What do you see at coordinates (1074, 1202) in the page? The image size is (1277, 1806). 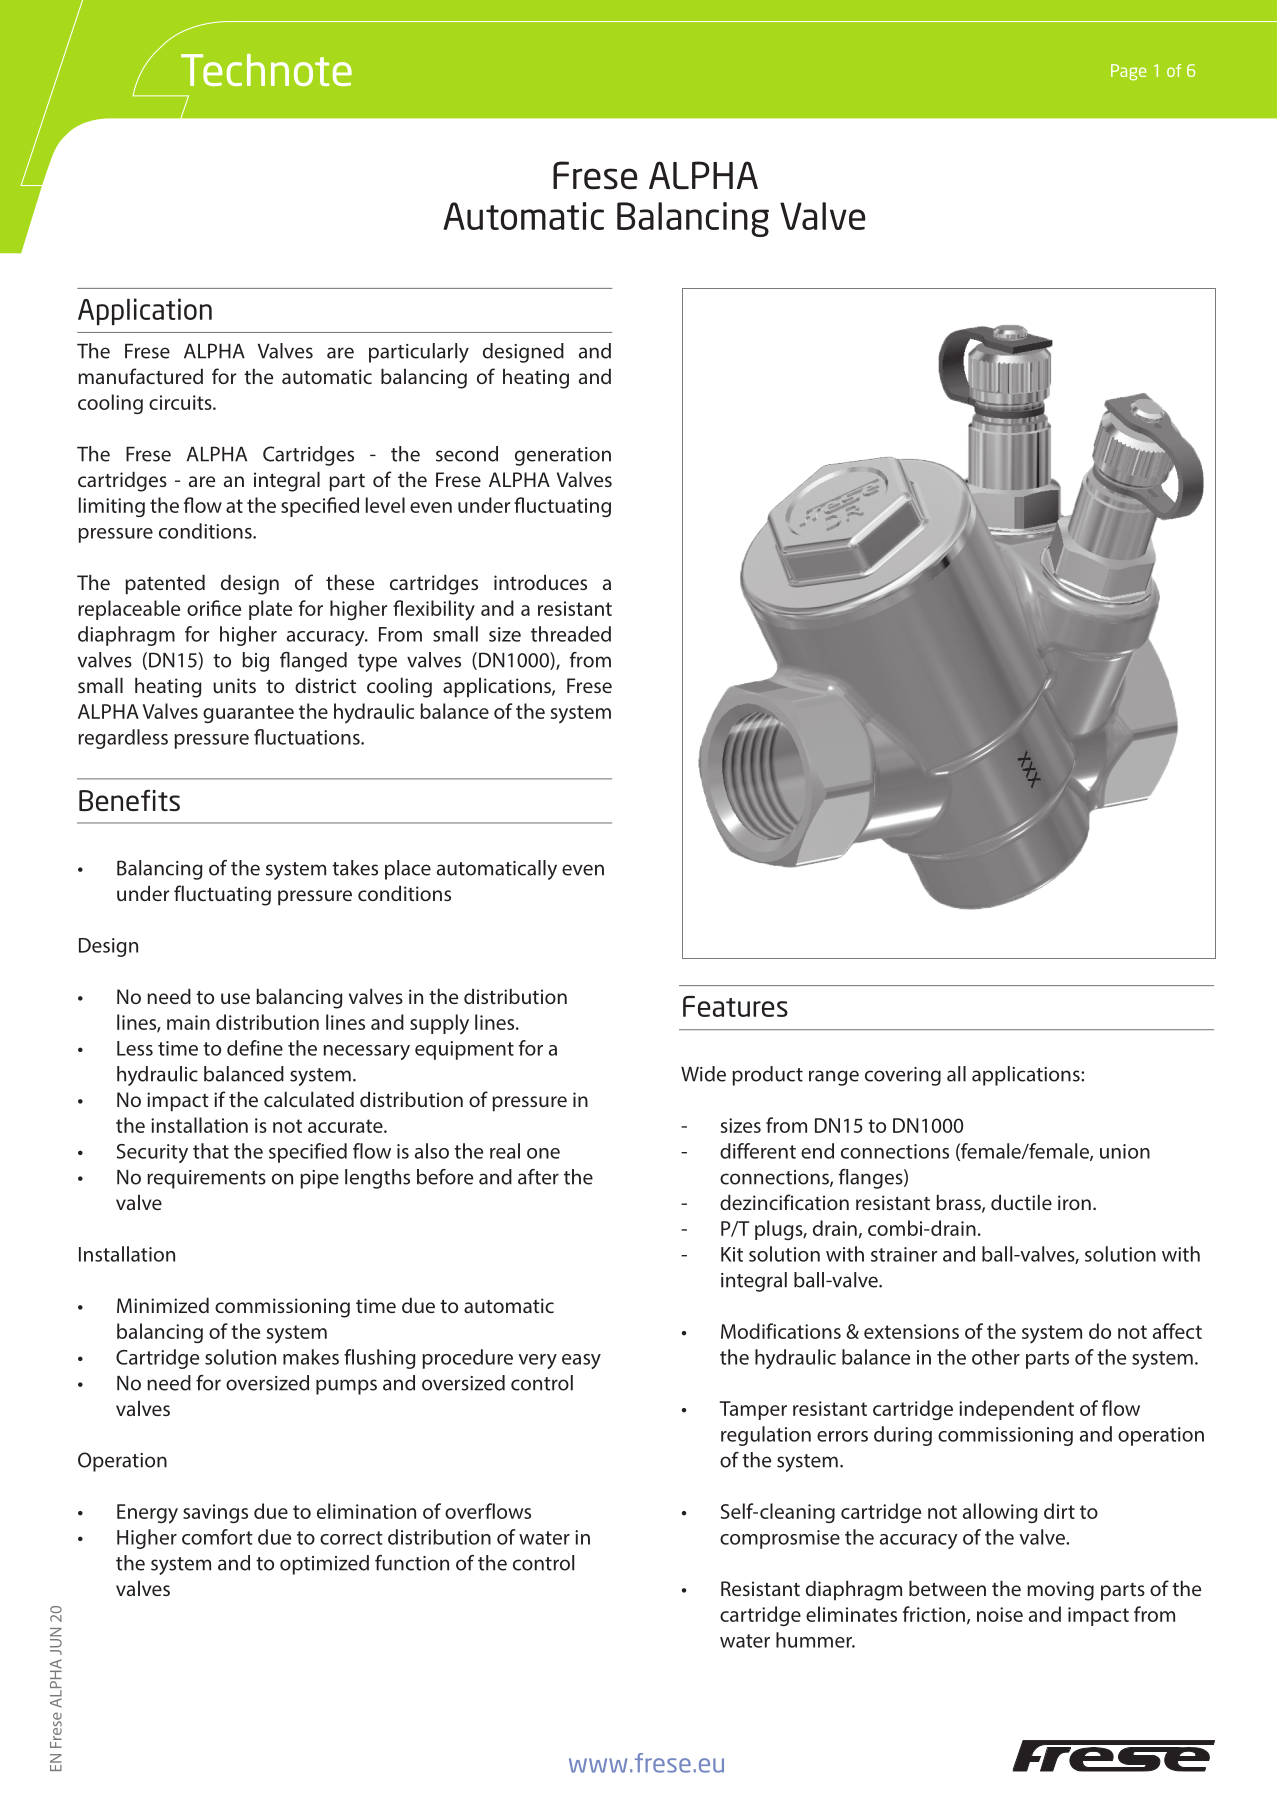 I see `iron` at bounding box center [1074, 1202].
